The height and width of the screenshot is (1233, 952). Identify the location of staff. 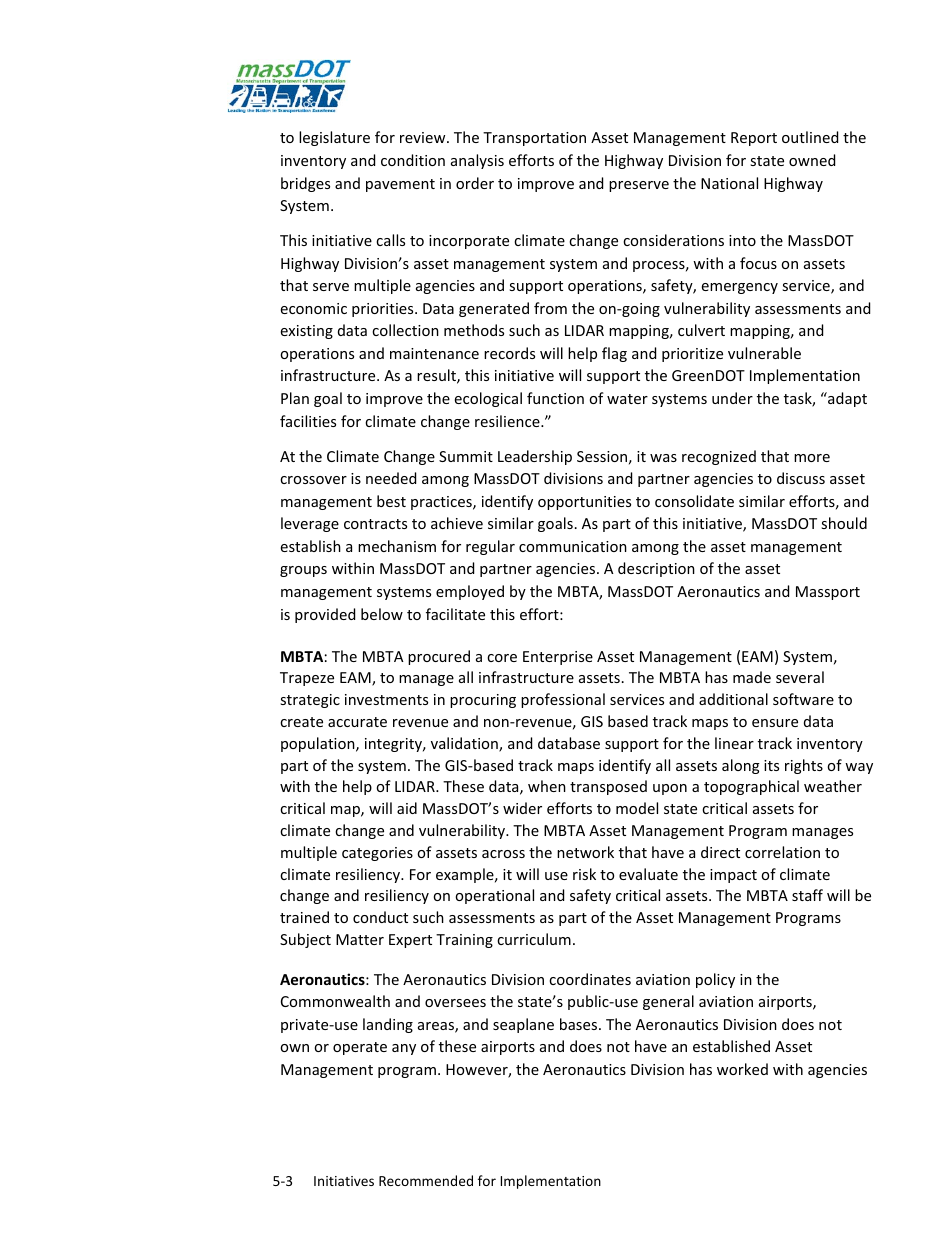
(807, 895).
